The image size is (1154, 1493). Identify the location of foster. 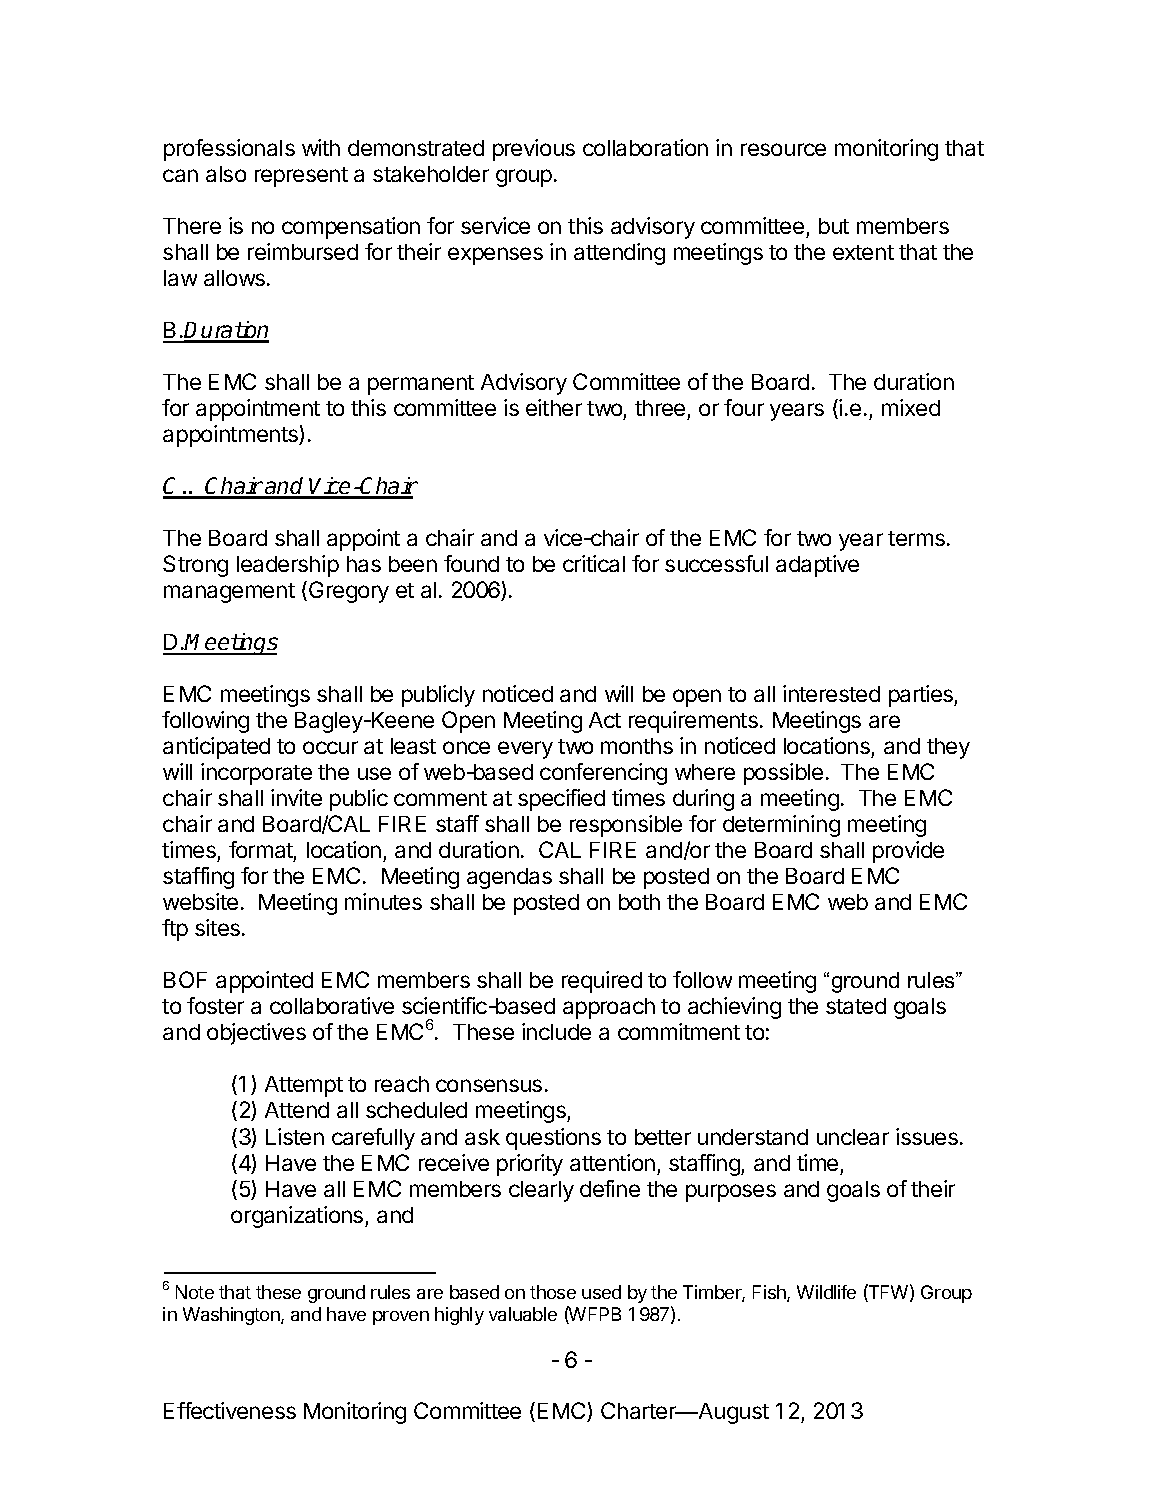
(215, 1005).
